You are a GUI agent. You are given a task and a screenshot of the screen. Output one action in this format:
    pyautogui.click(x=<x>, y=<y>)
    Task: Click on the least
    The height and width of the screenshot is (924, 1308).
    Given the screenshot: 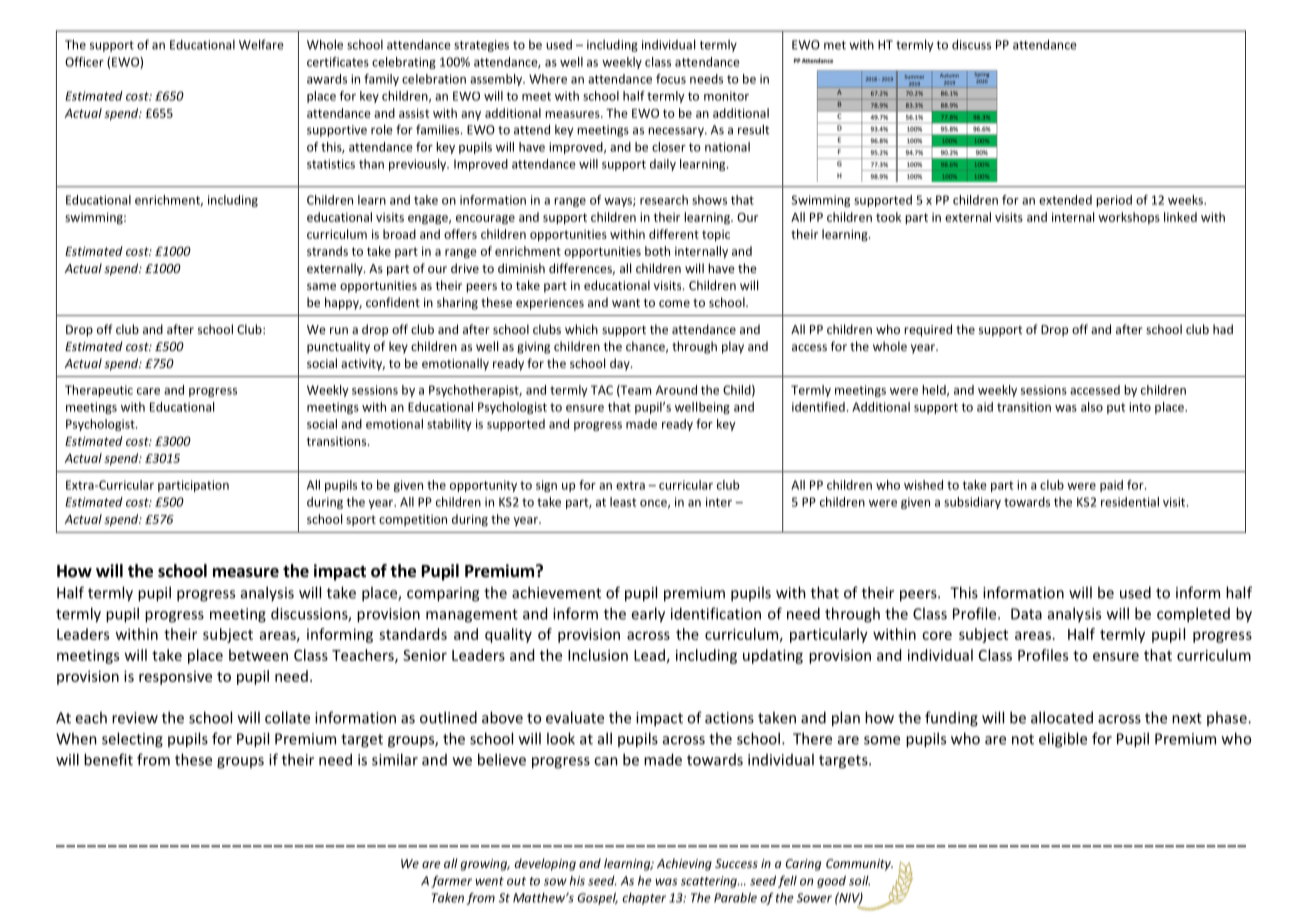 What is the action you would take?
    pyautogui.click(x=623, y=502)
